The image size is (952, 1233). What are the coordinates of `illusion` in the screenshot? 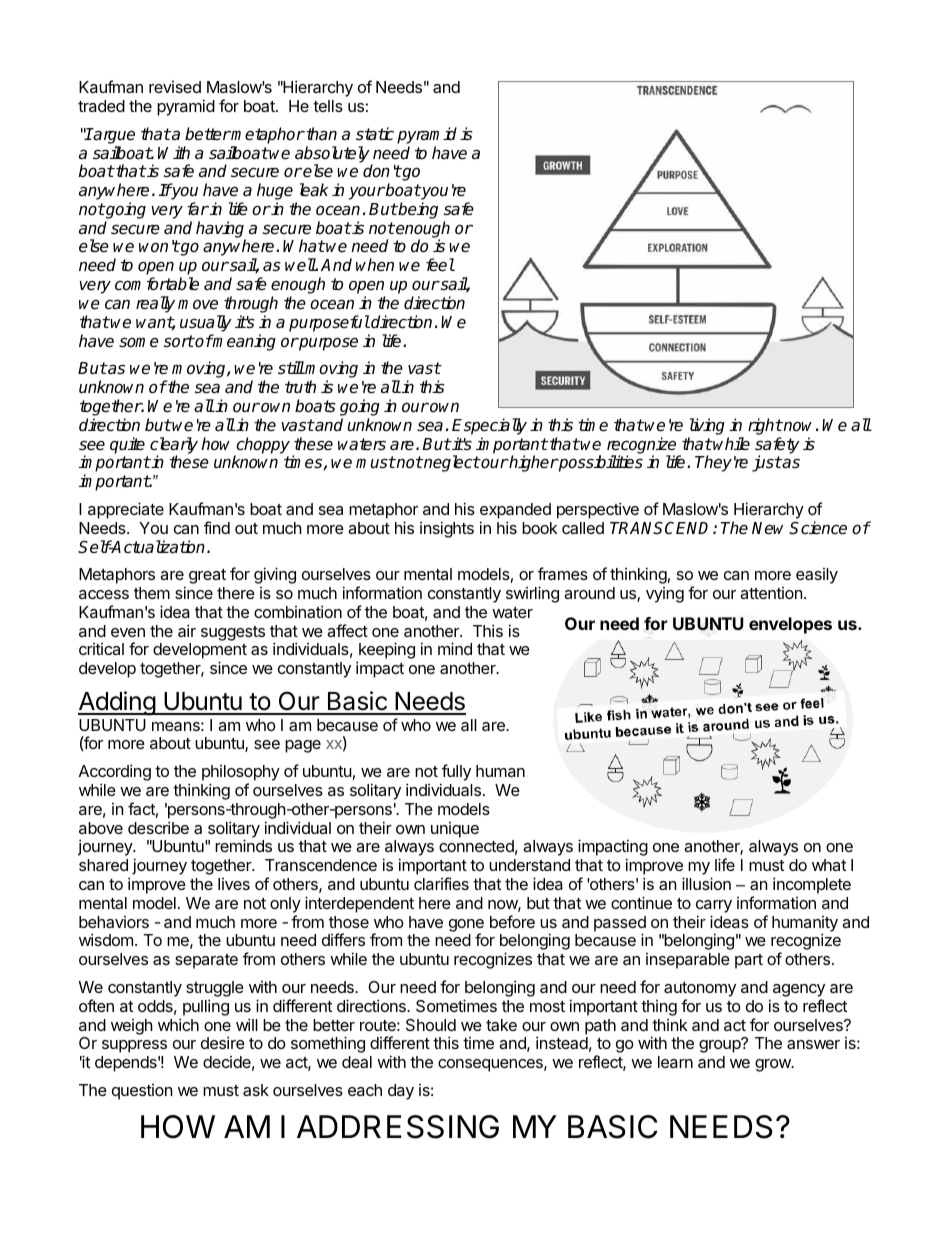 It's located at (706, 883).
